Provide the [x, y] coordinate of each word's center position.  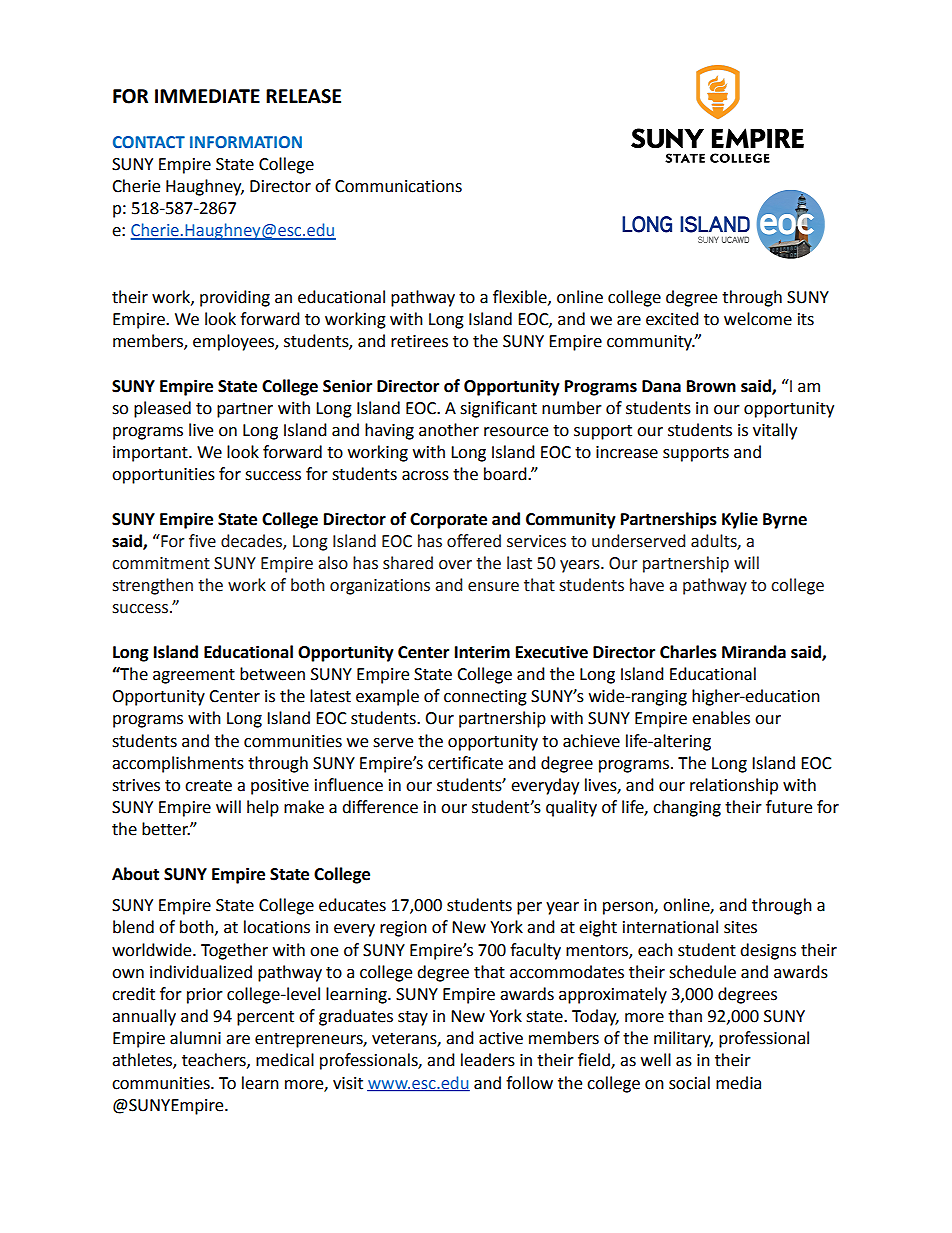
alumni [195, 1038]
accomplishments [178, 764]
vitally [775, 431]
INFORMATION [246, 142]
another [449, 430]
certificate [465, 763]
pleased [162, 409]
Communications [398, 186]
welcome [758, 319]
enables [721, 718]
